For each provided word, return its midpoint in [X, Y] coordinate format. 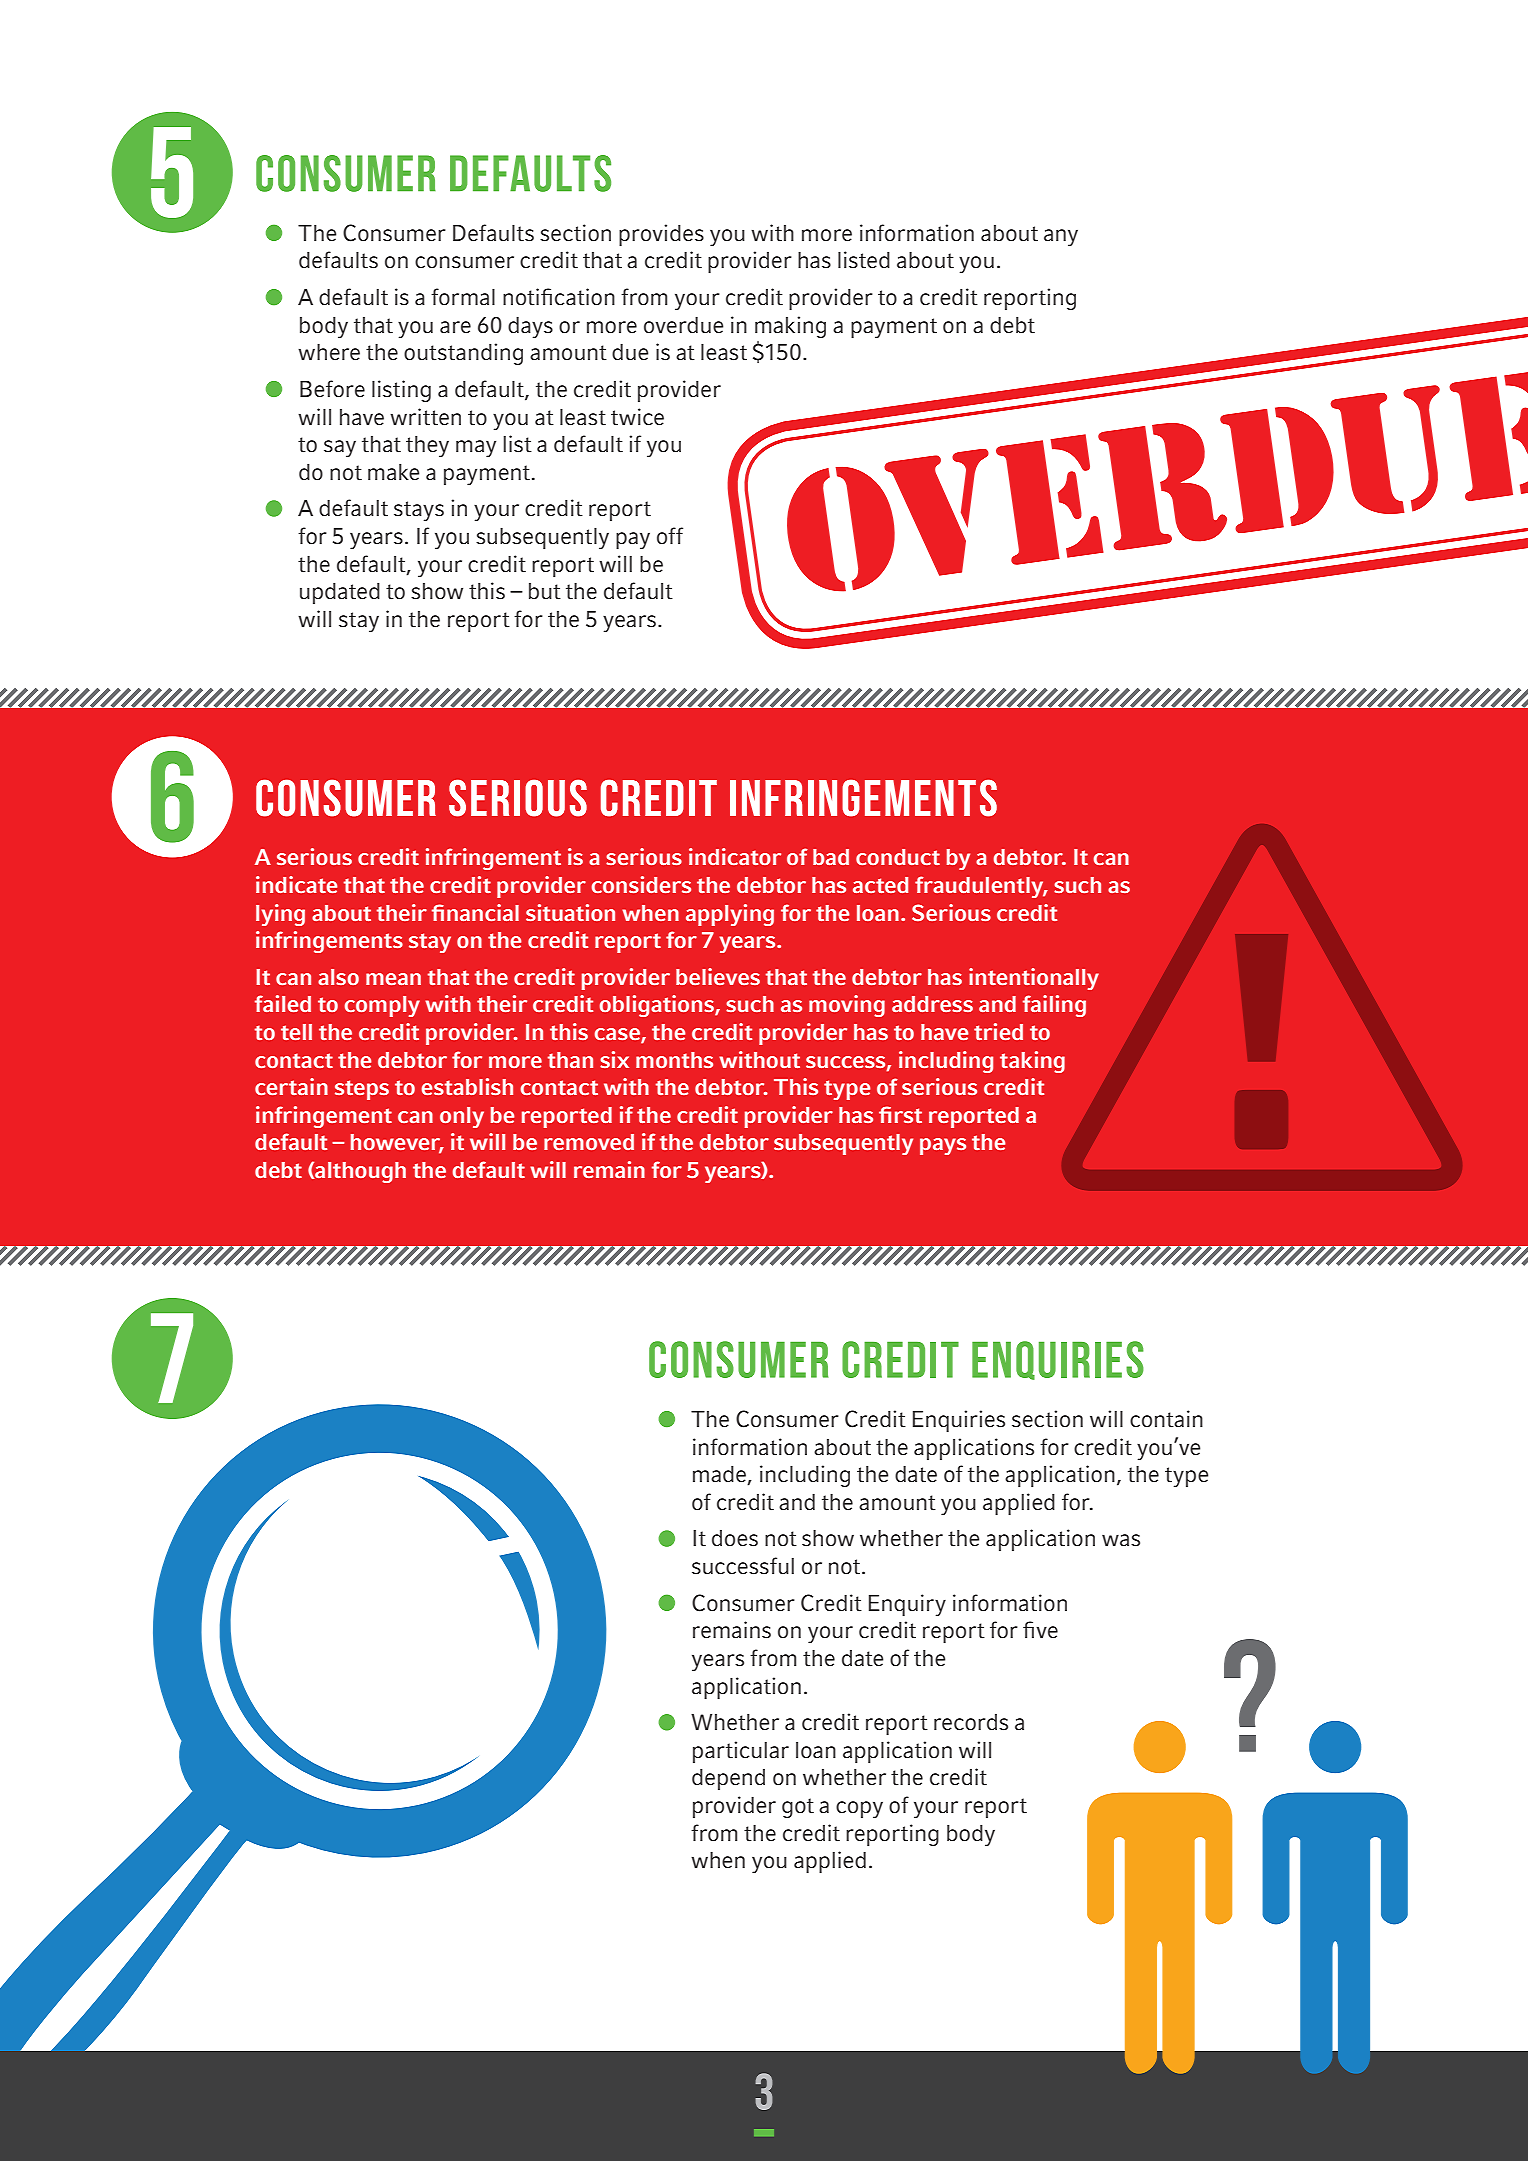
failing [1054, 1006]
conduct [898, 857]
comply [382, 1006]
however [397, 1143]
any [1061, 237]
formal [463, 297]
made [720, 1475]
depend [728, 1779]
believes [718, 976]
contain [1166, 1419]
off [670, 536]
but [545, 591]
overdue [683, 325]
